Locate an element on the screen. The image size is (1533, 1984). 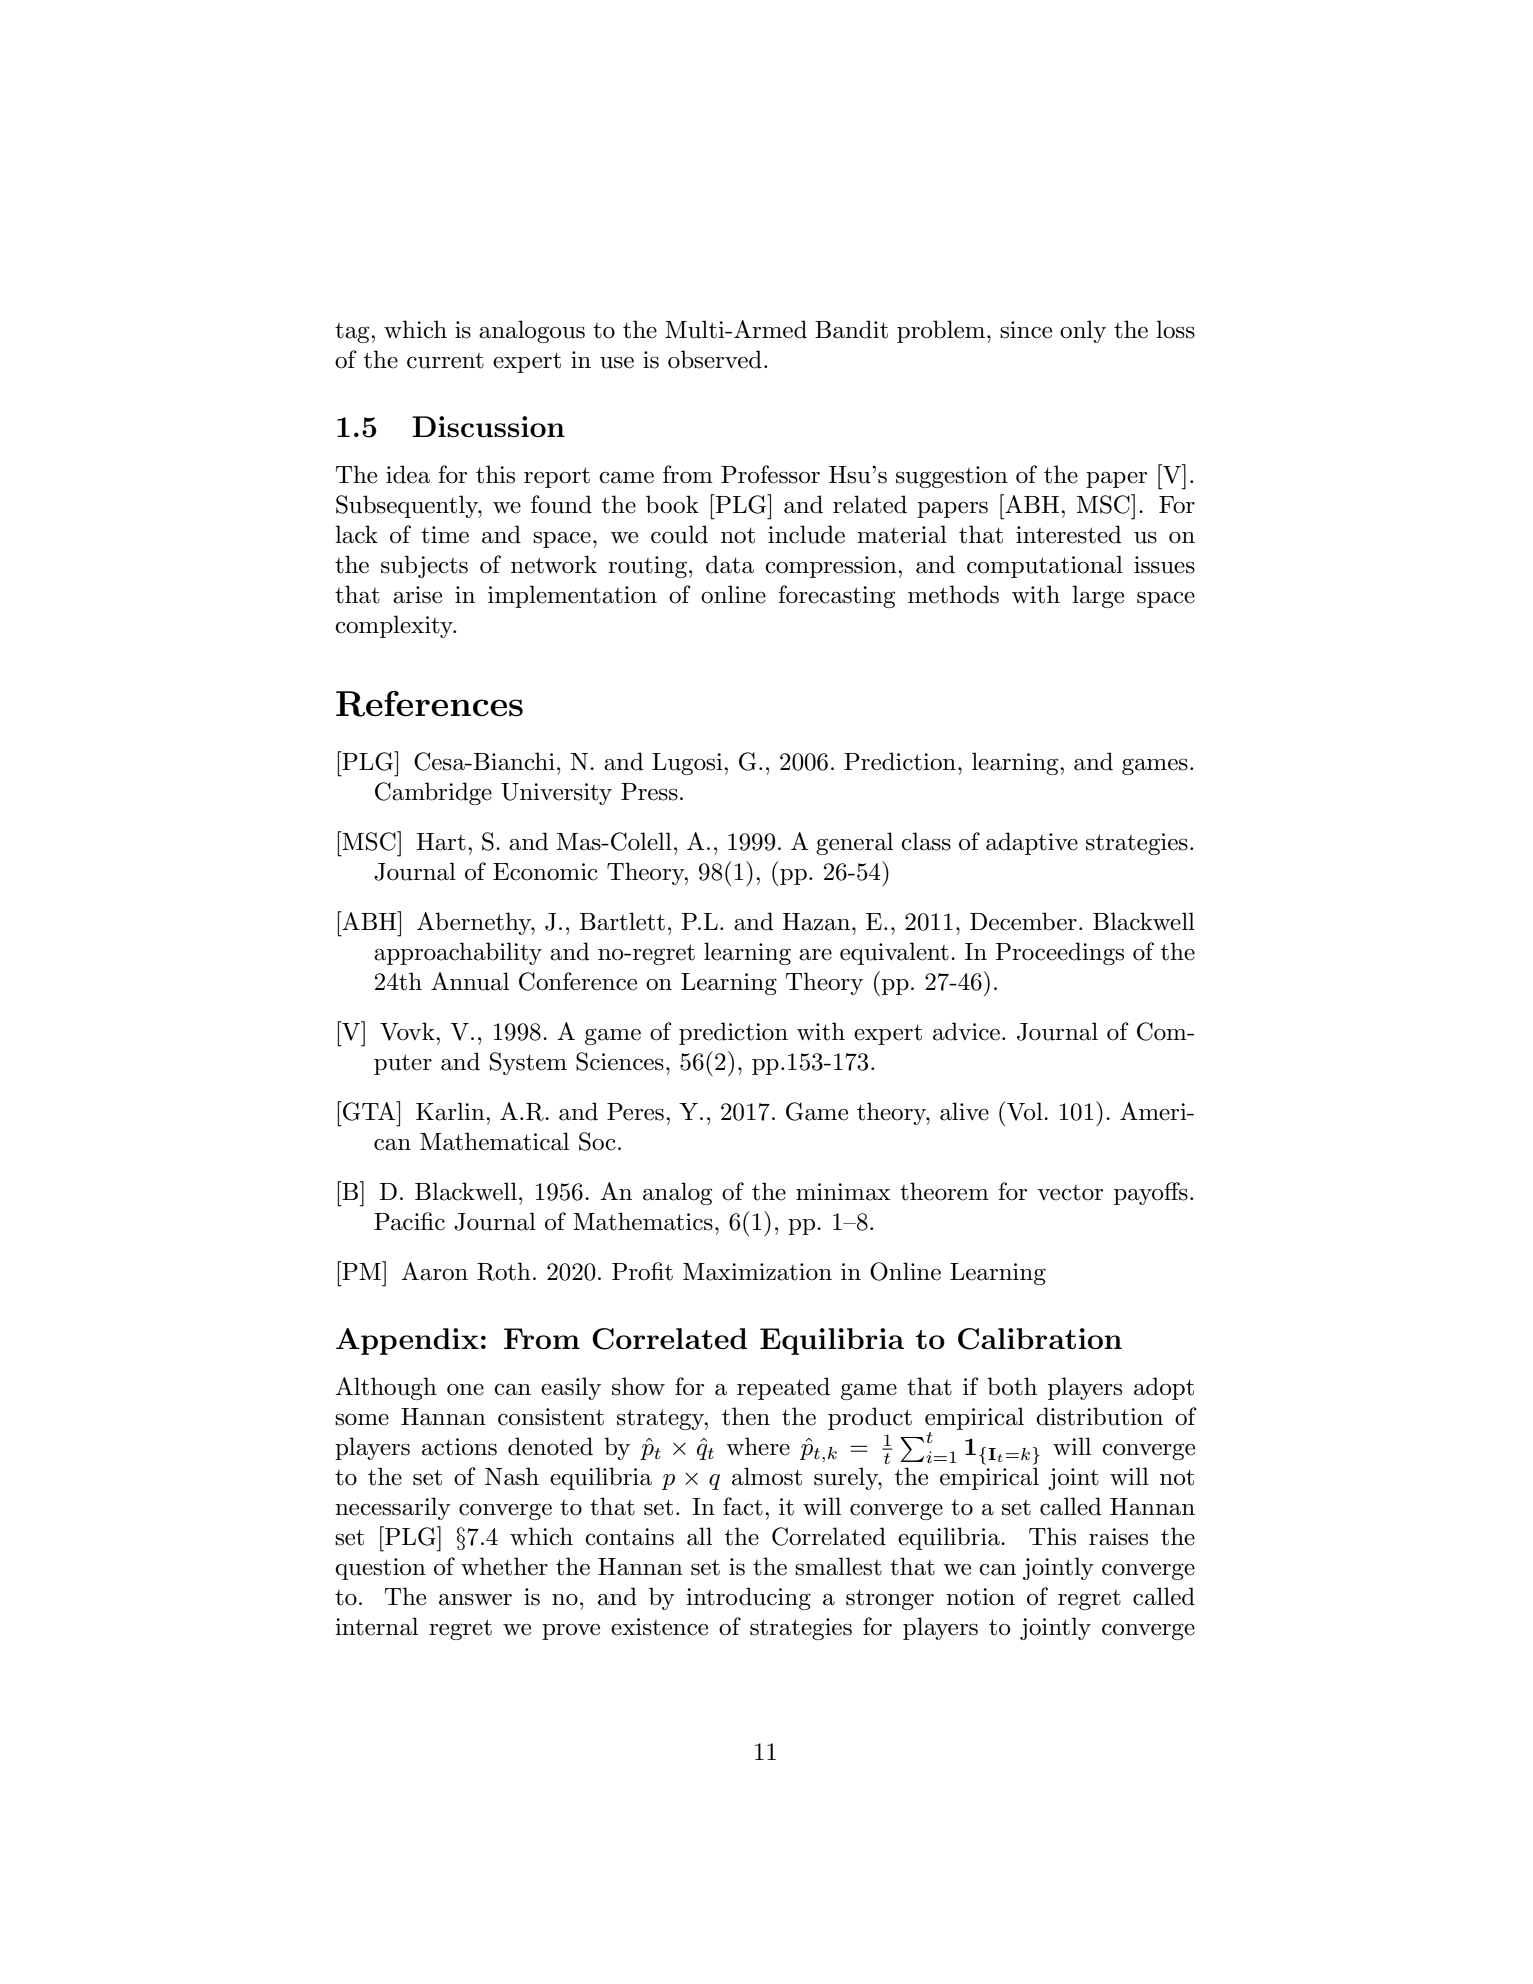
introducing is located at coordinates (748, 1598).
